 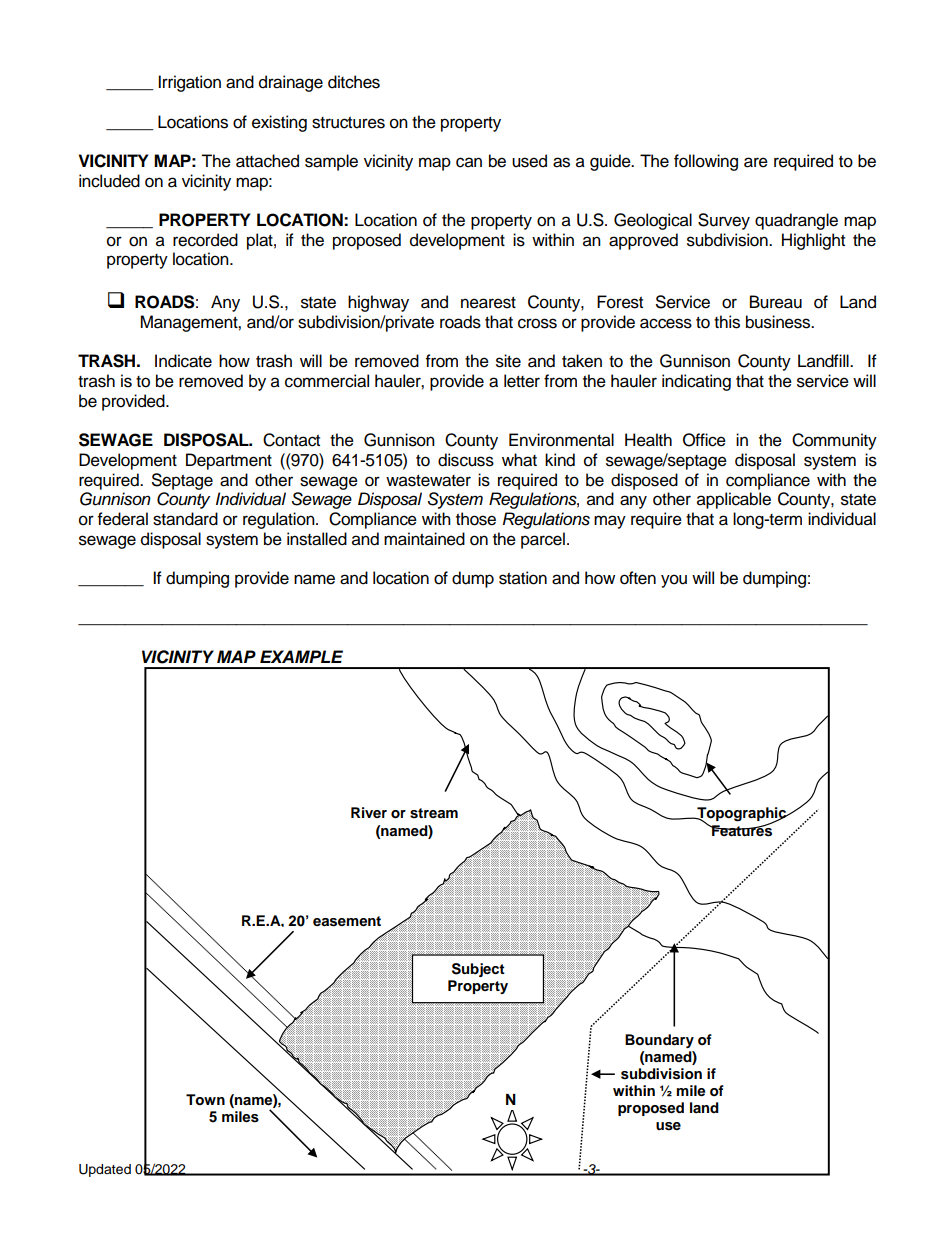 What do you see at coordinates (706, 162) in the image?
I see `following` at bounding box center [706, 162].
